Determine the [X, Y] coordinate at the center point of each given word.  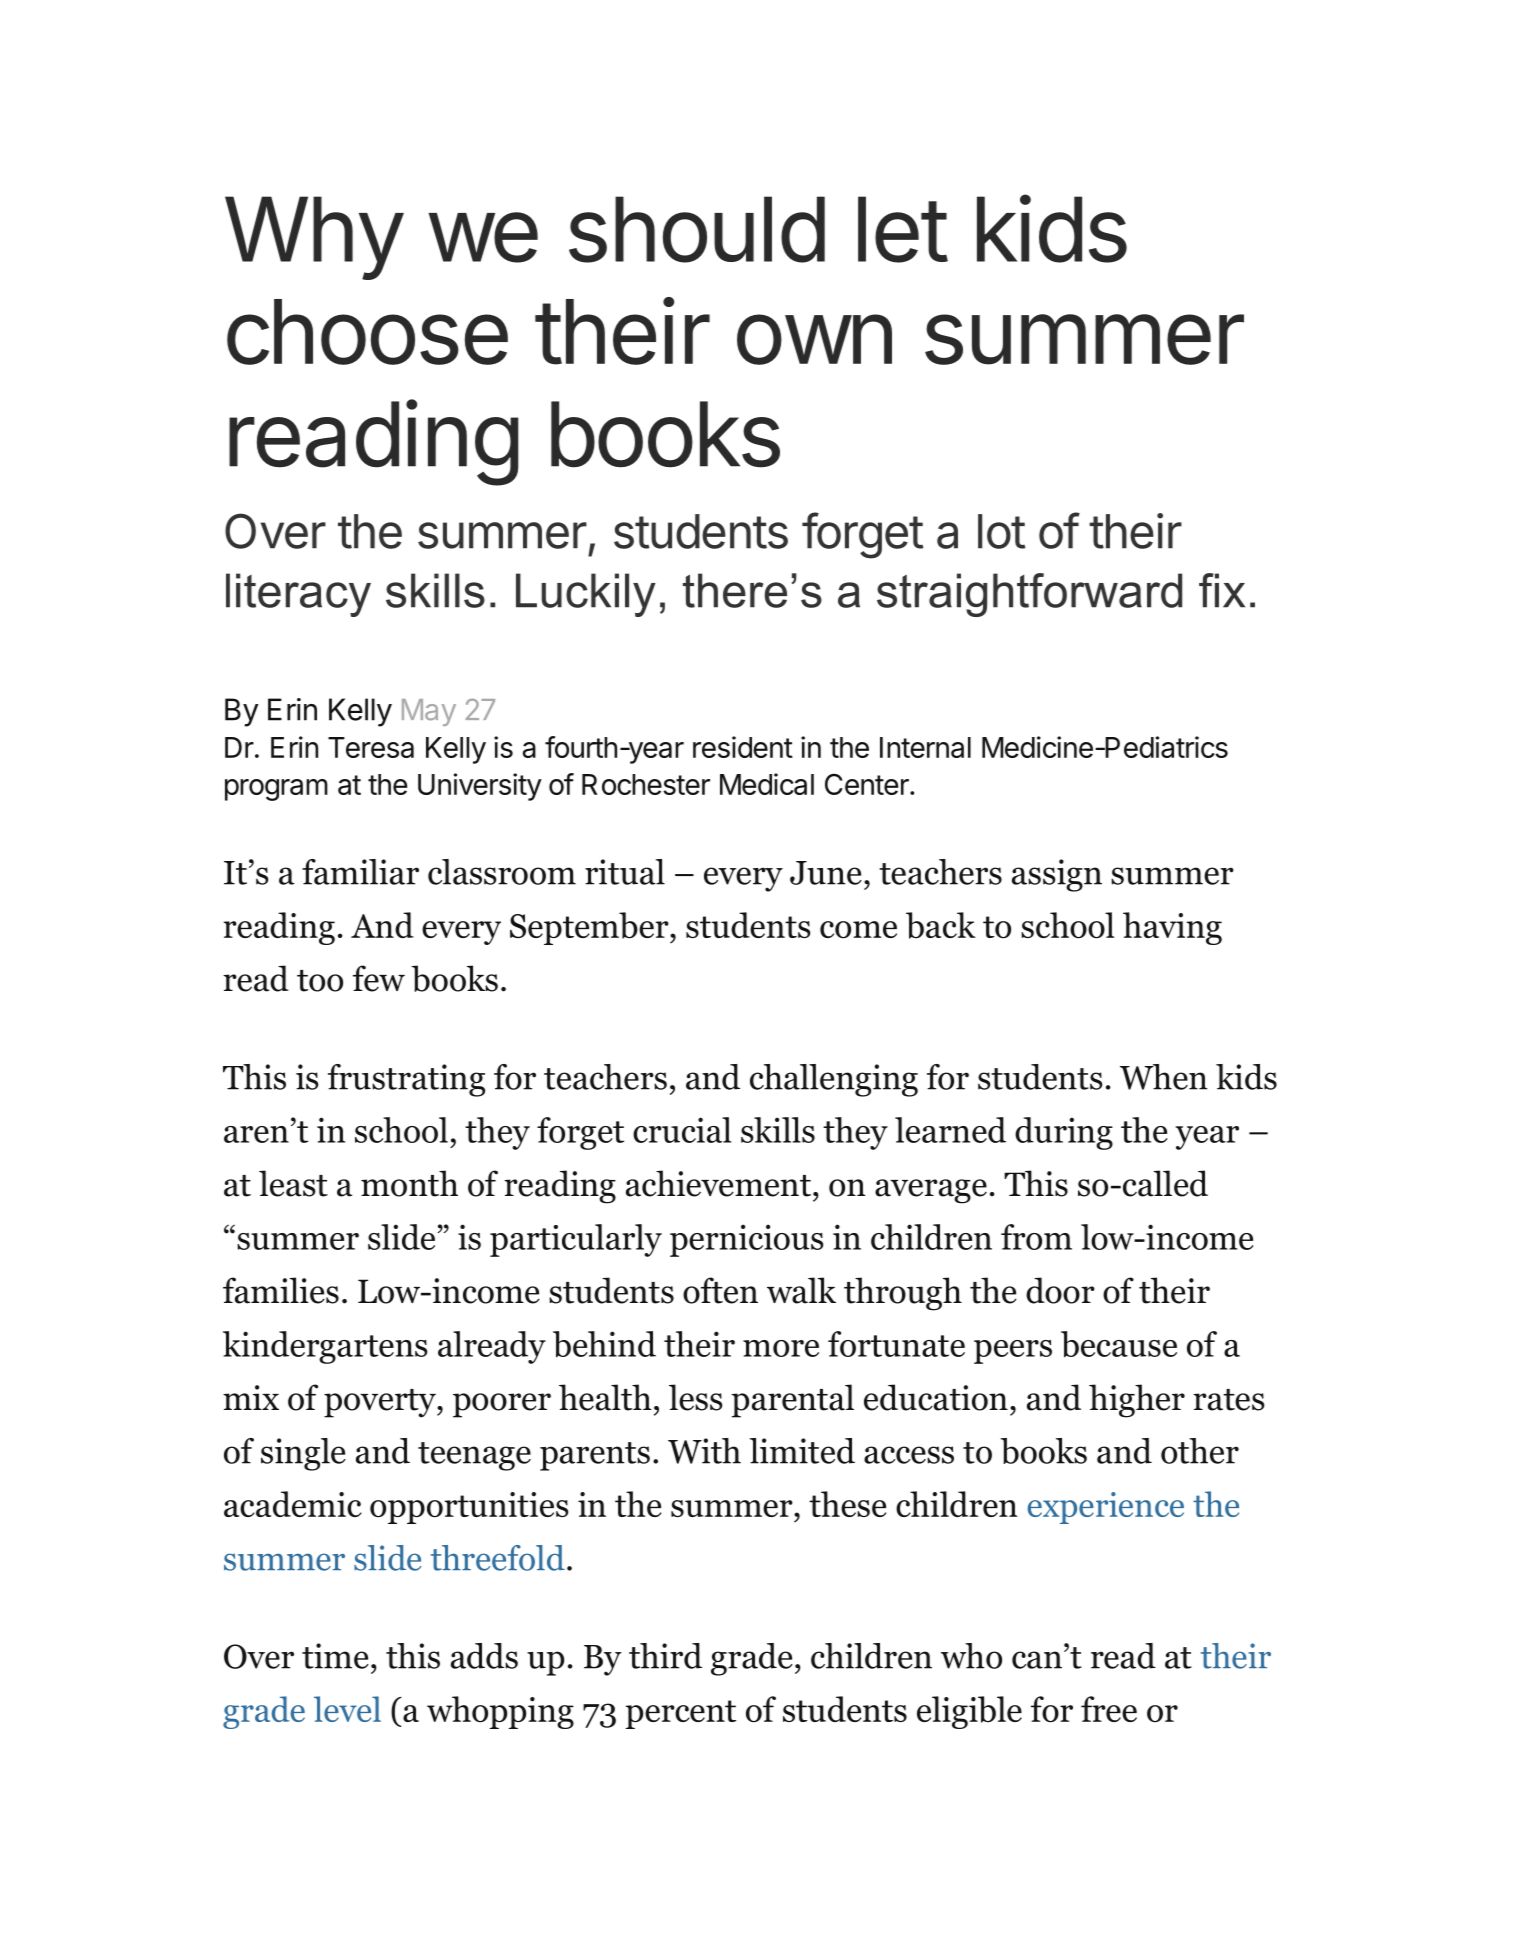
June [826, 873]
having [1172, 928]
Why [313, 238]
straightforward [1029, 595]
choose [367, 332]
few [379, 978]
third [665, 1656]
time [335, 1656]
